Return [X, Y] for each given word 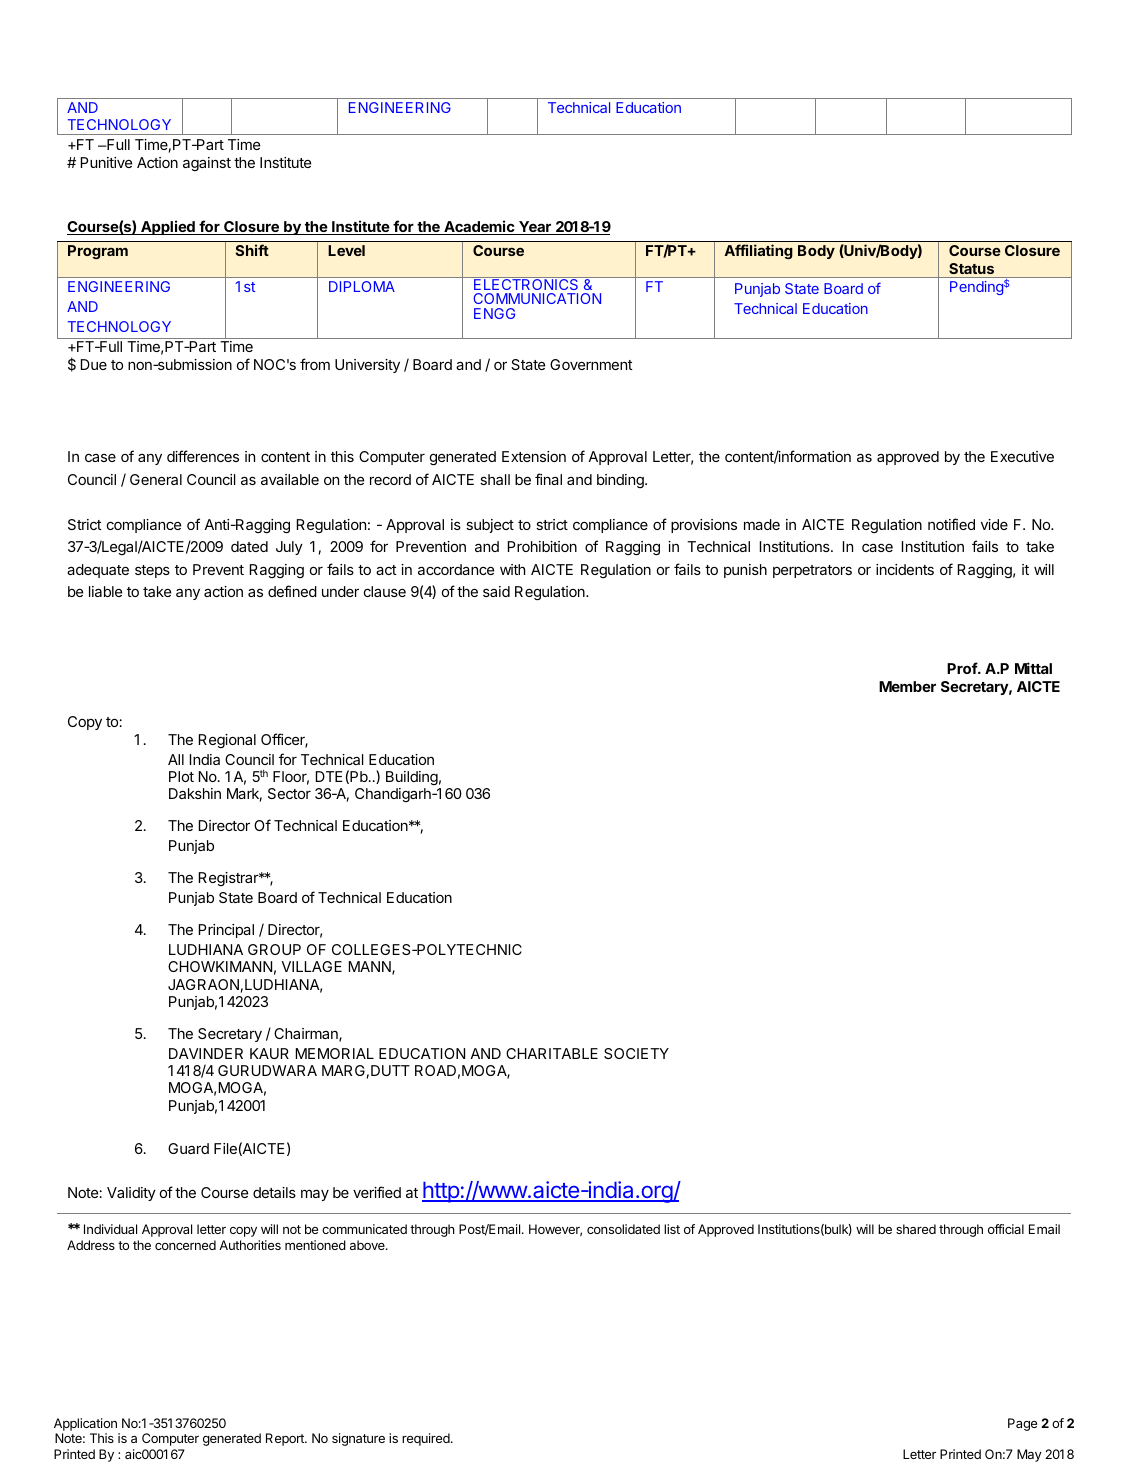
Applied [168, 227]
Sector [289, 793]
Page [1022, 1424]
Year [535, 228]
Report [286, 1439]
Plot [181, 776]
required [427, 1439]
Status [971, 268]
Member [907, 686]
